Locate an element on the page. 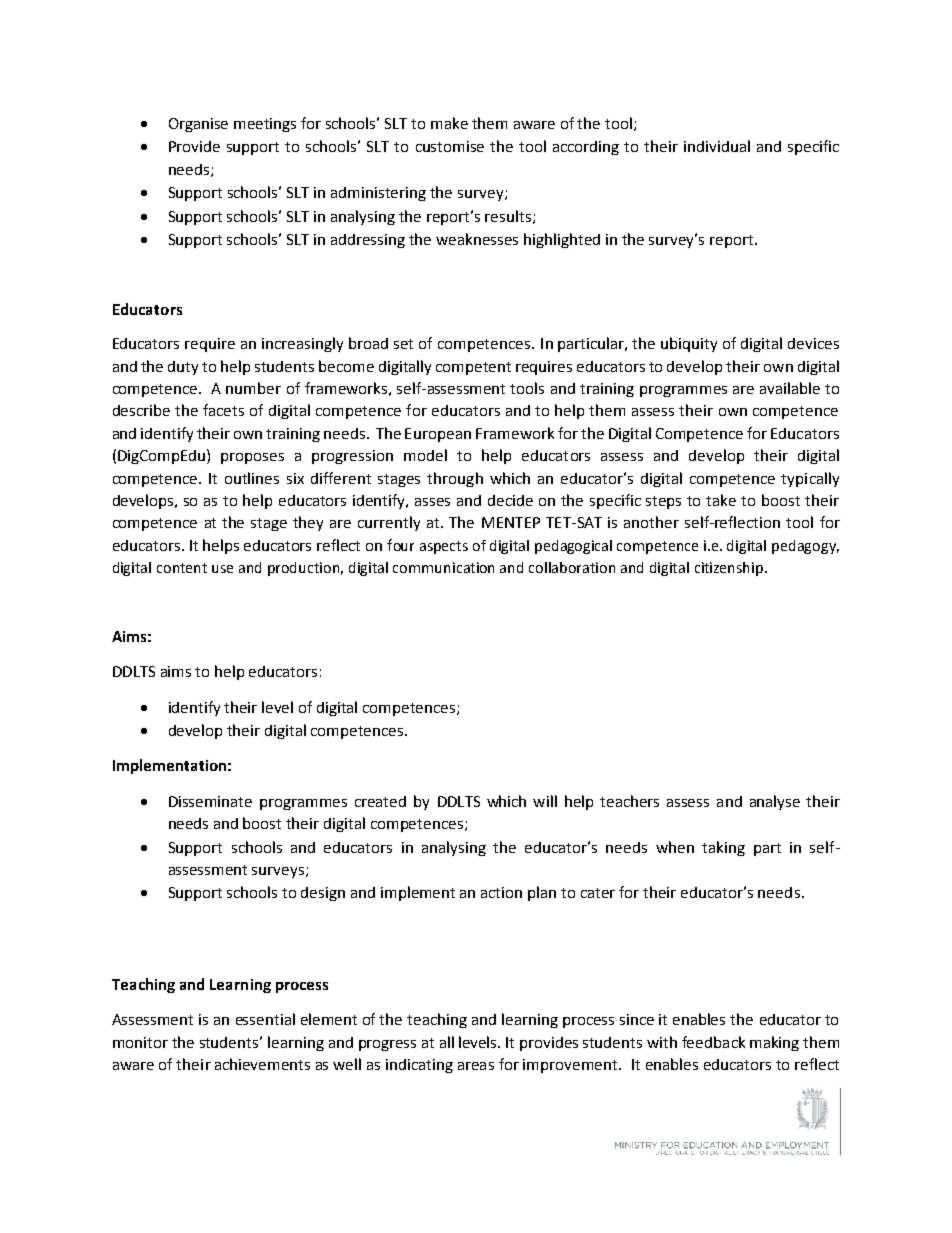 This document has height=1233, width=952. essential is located at coordinates (265, 1019).
